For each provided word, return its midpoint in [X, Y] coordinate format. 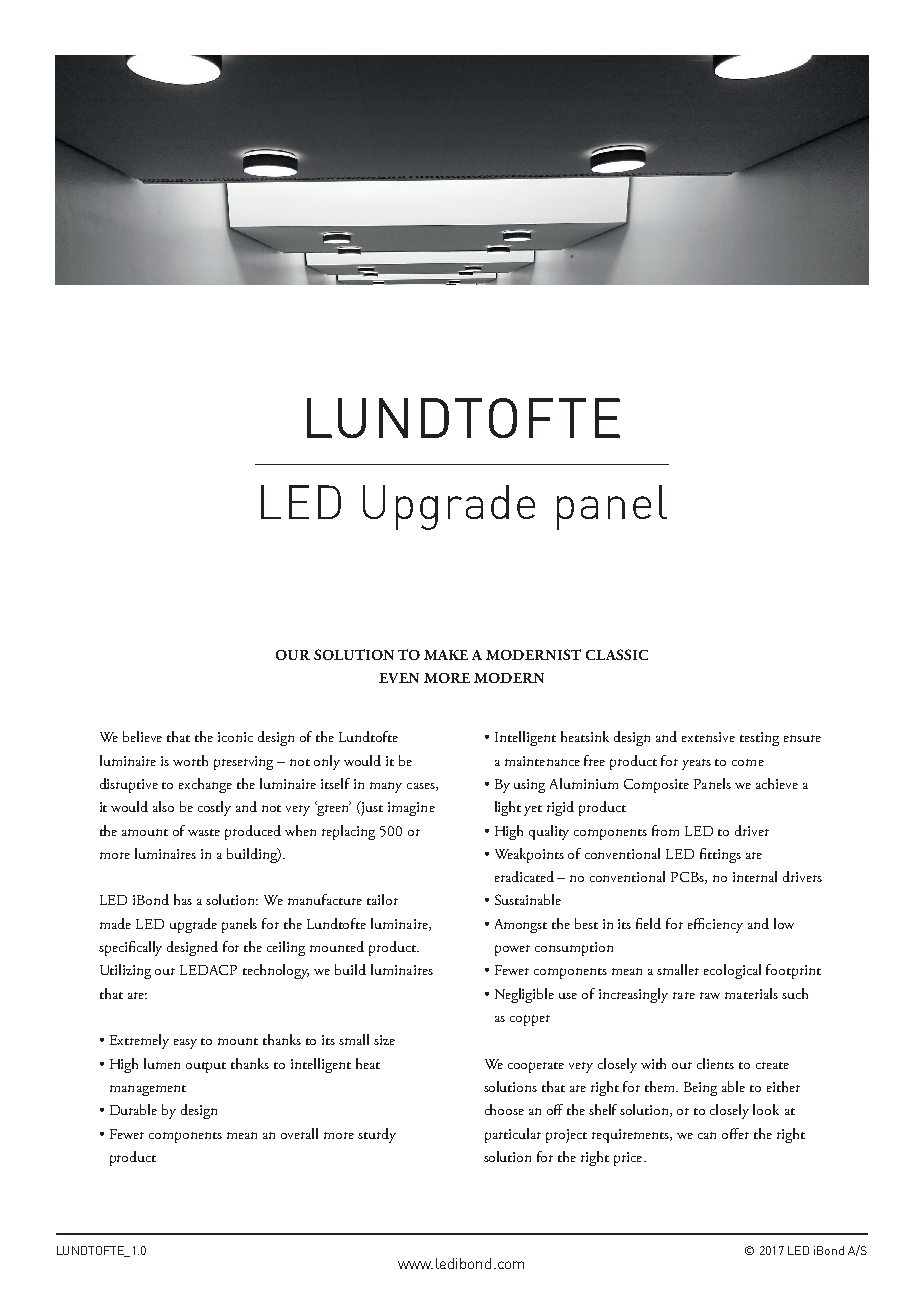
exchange [205, 785]
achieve [777, 783]
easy [185, 1044]
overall [299, 1133]
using [529, 786]
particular [513, 1135]
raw [710, 995]
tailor [382, 899]
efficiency [715, 925]
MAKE [446, 655]
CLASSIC [617, 654]
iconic [235, 737]
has [183, 899]
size [384, 1040]
